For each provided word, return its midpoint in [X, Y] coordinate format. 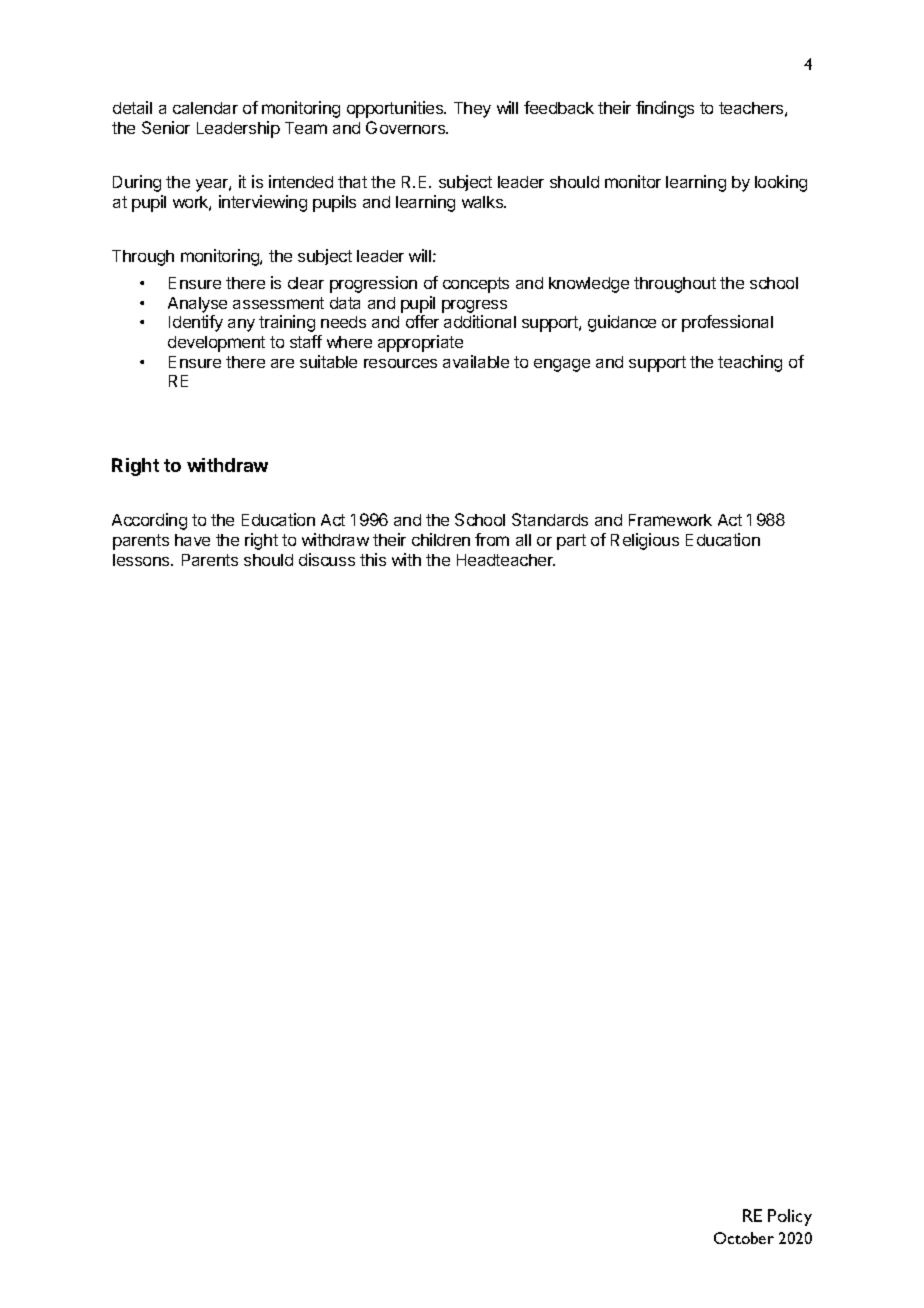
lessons [142, 560]
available [476, 361]
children [441, 539]
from [492, 539]
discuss [327, 559]
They [472, 110]
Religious [645, 541]
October [744, 1238]
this [373, 559]
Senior [166, 127]
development [216, 344]
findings [665, 109]
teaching [750, 363]
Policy [790, 1217]
